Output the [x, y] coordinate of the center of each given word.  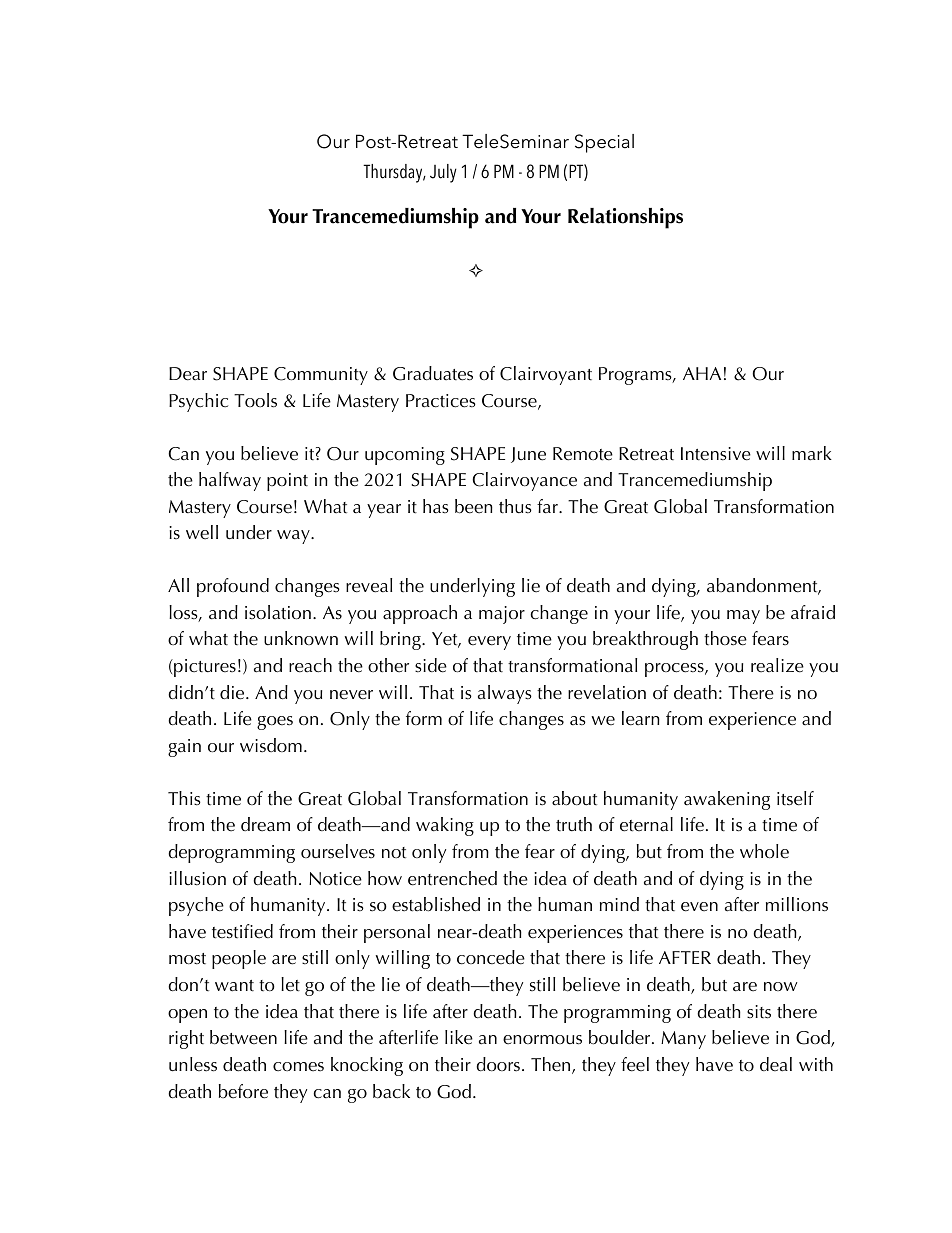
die [233, 692]
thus [515, 506]
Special [604, 143]
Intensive [716, 454]
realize [777, 665]
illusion [197, 878]
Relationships [625, 218]
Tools [255, 400]
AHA [702, 373]
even [699, 907]
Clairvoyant [546, 375]
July [443, 173]
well [202, 532]
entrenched [452, 878]
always [505, 694]
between [243, 1037]
